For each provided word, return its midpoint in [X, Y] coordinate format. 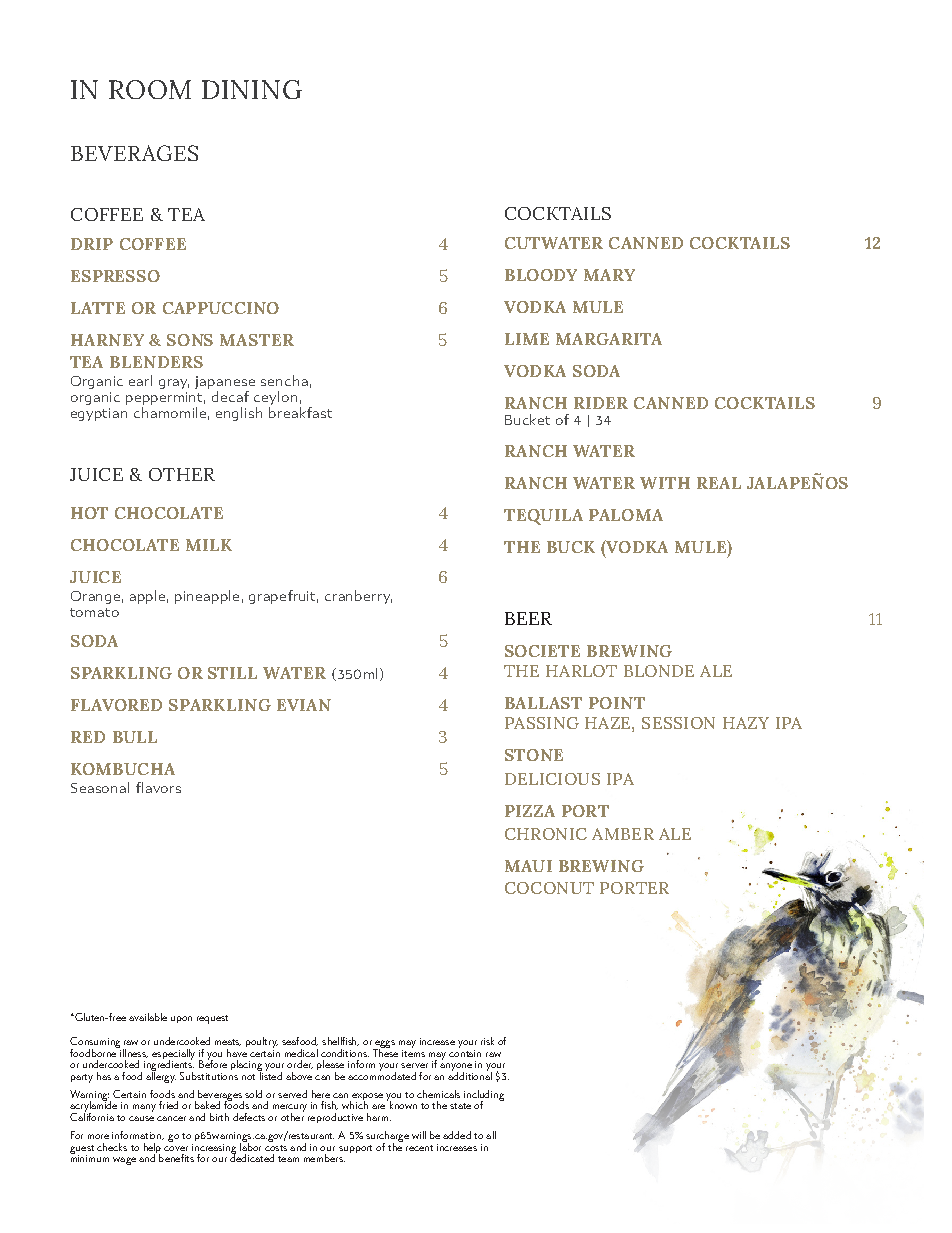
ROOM [150, 89]
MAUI [528, 866]
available [148, 1017]
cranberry [358, 597]
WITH [665, 483]
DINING [252, 89]
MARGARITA [609, 339]
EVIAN [304, 705]
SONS [190, 340]
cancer [171, 1118]
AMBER [623, 834]
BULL [135, 737]
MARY [609, 275]
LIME [527, 339]
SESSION [678, 723]
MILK [209, 545]
